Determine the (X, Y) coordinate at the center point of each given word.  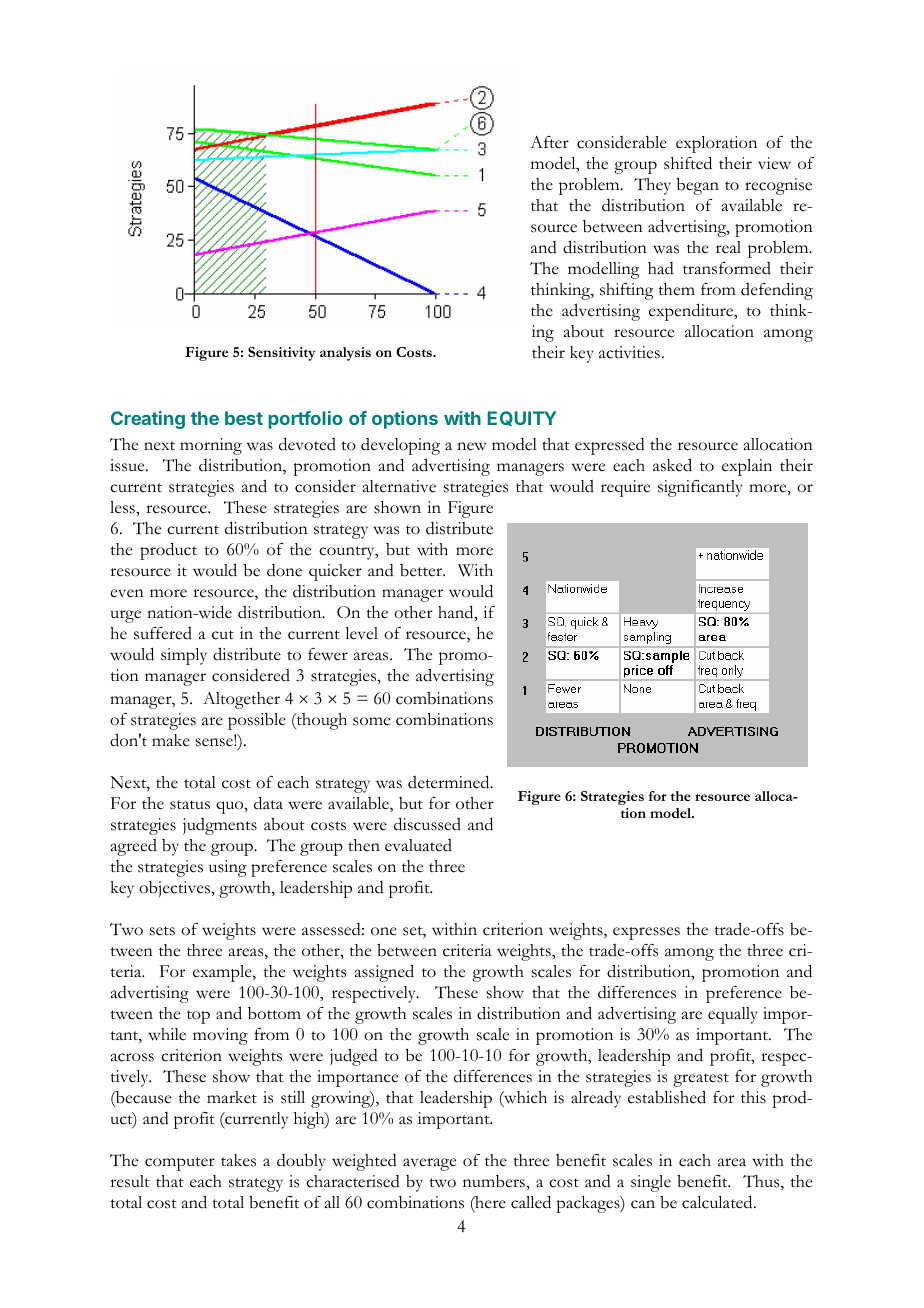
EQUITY (522, 418)
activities (629, 352)
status (190, 805)
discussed (427, 824)
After (549, 142)
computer (180, 1164)
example (223, 973)
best (244, 418)
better (422, 570)
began (698, 186)
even (127, 593)
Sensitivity (281, 354)
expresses (646, 933)
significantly (700, 488)
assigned (384, 973)
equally (733, 1015)
